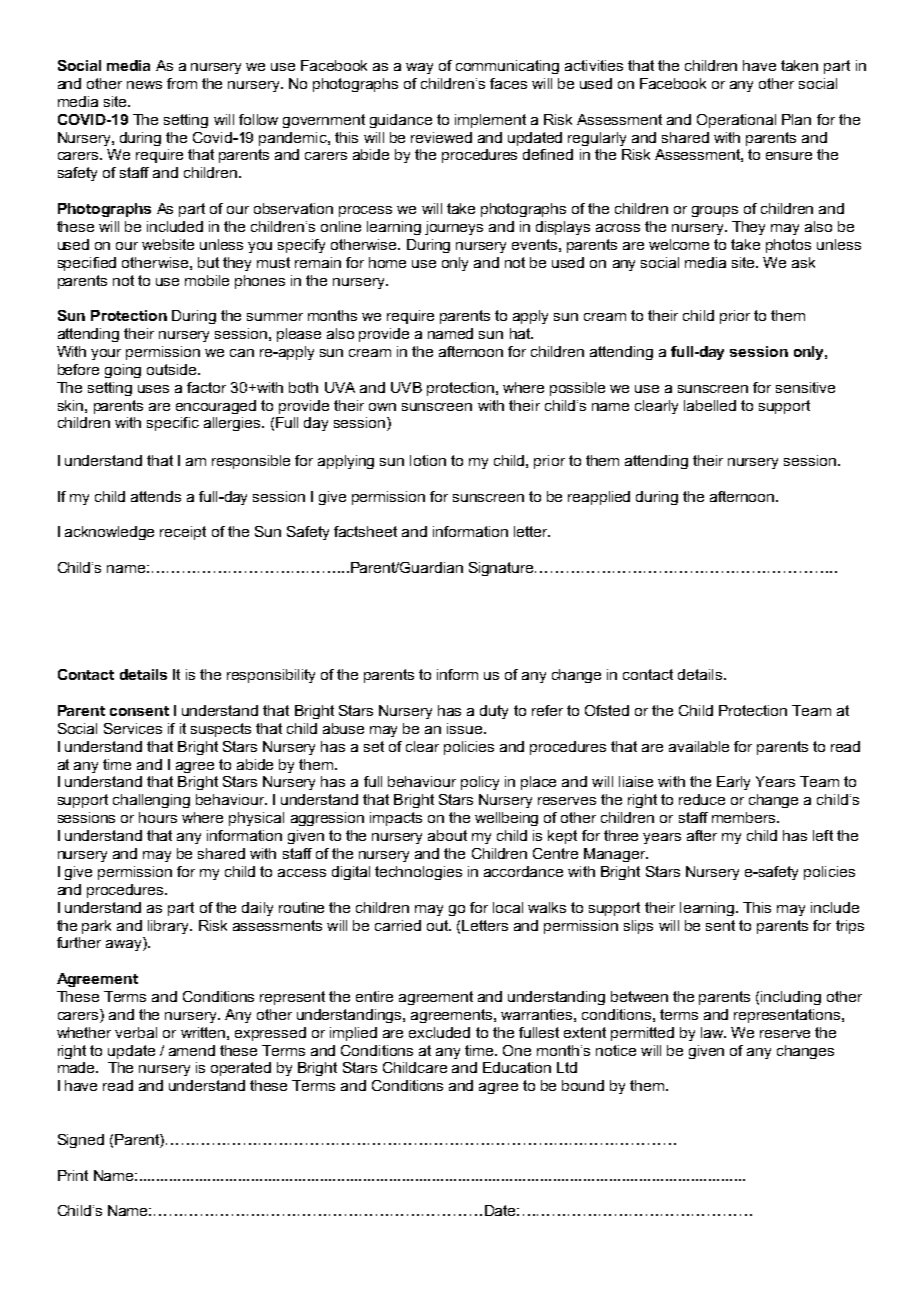 This document has height=1308, width=924. Describe the element at coordinates (170, 927) in the document. I see `library` at that location.
